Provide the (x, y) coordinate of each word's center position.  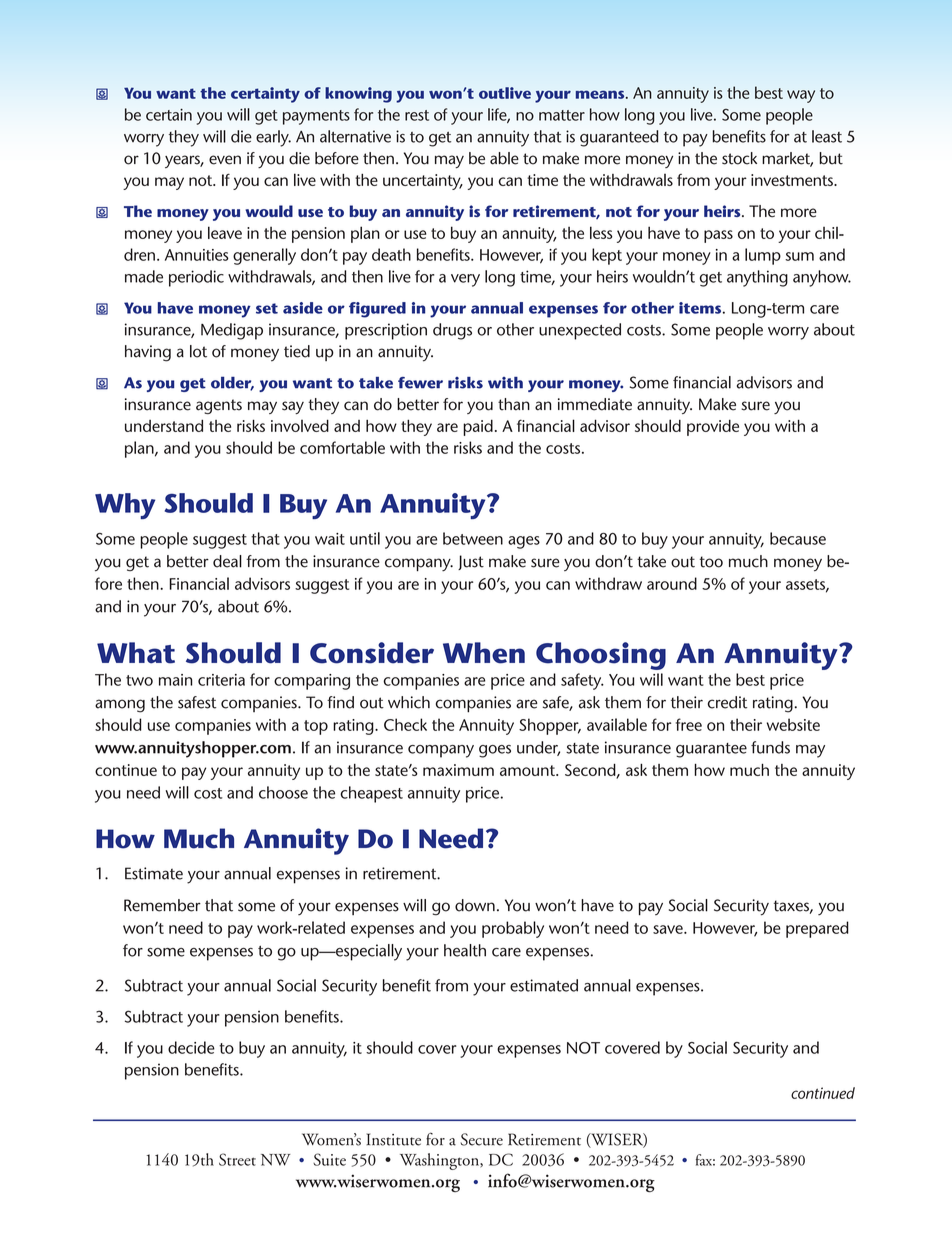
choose (283, 792)
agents (219, 406)
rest (417, 115)
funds (770, 747)
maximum (458, 770)
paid (478, 428)
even (225, 160)
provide (713, 428)
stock (739, 158)
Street (237, 1159)
